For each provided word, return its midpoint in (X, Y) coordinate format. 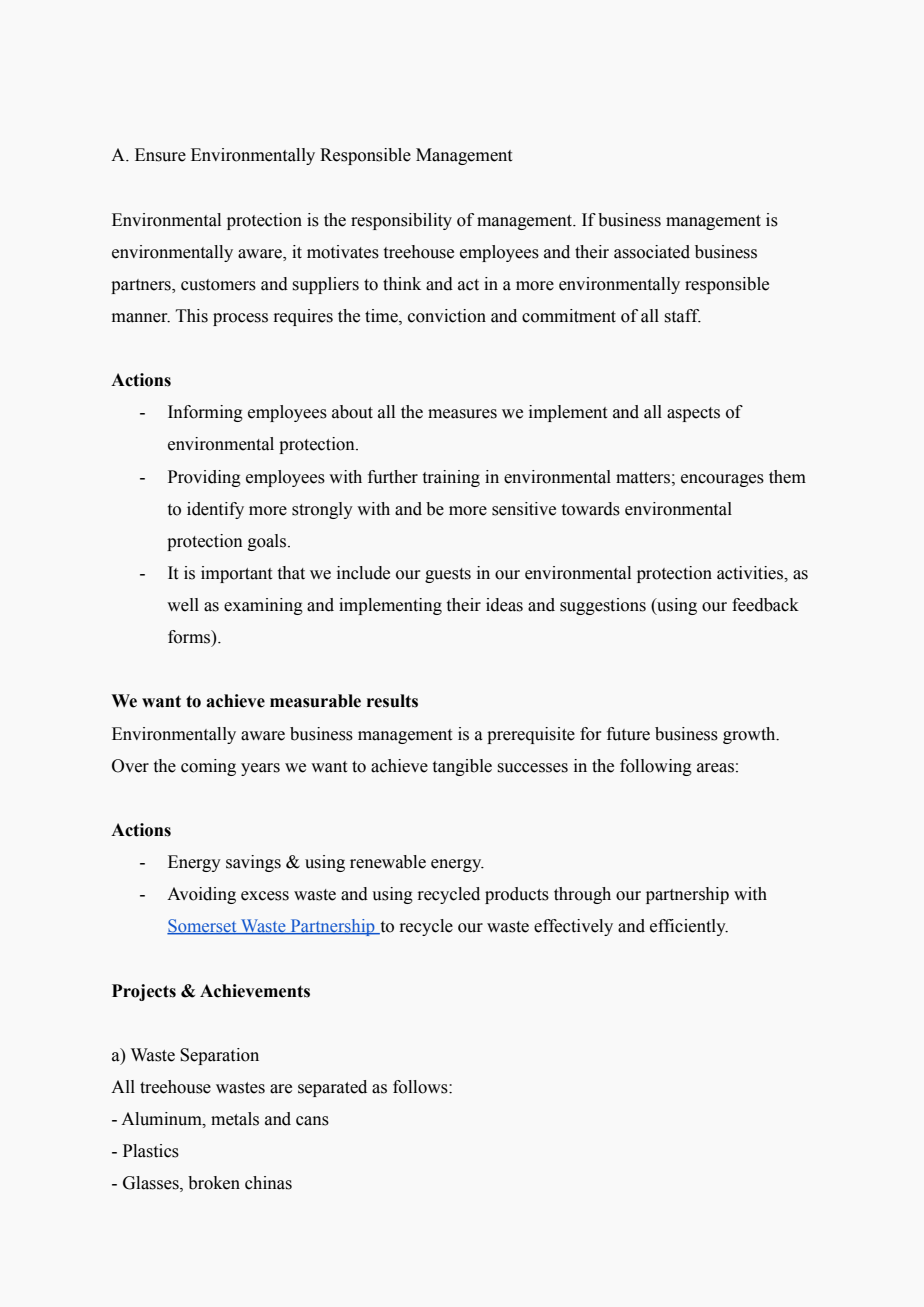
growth (750, 735)
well (183, 605)
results (392, 701)
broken (214, 1183)
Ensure (160, 155)
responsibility (401, 221)
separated (332, 1088)
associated (652, 252)
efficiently (689, 927)
